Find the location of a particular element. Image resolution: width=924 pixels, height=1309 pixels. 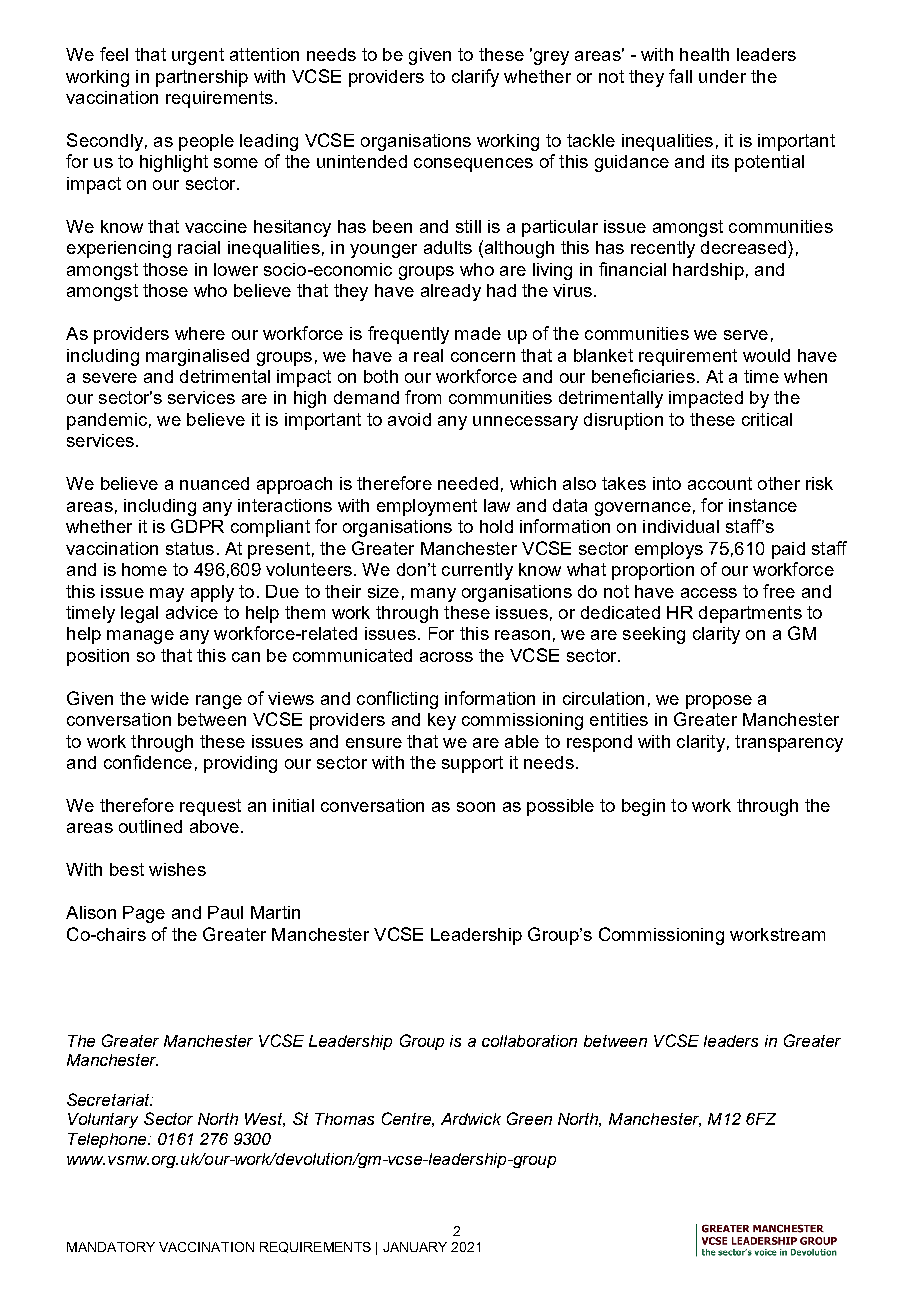

Green is located at coordinates (529, 1118).
